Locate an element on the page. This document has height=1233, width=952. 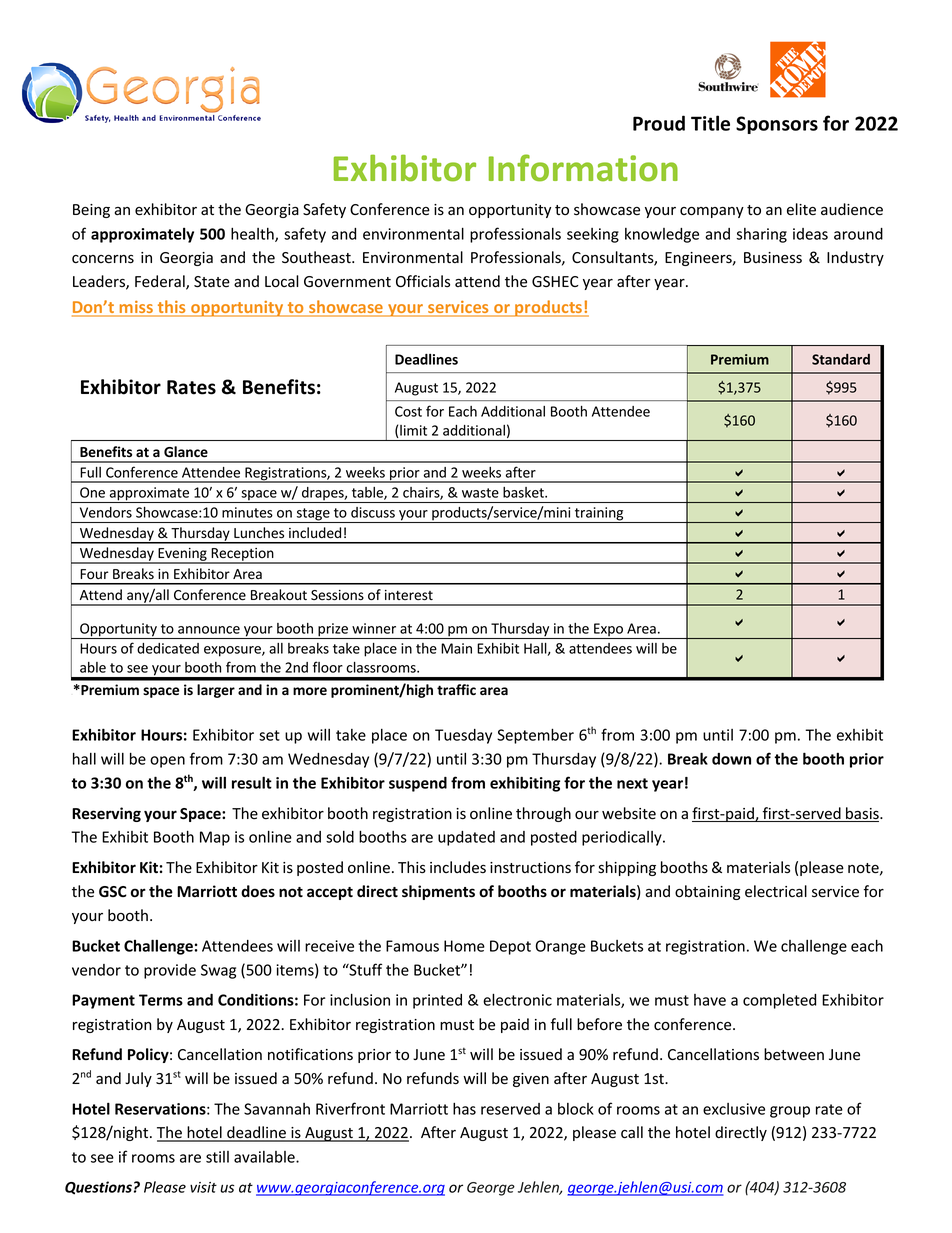
dedicated is located at coordinates (168, 648).
